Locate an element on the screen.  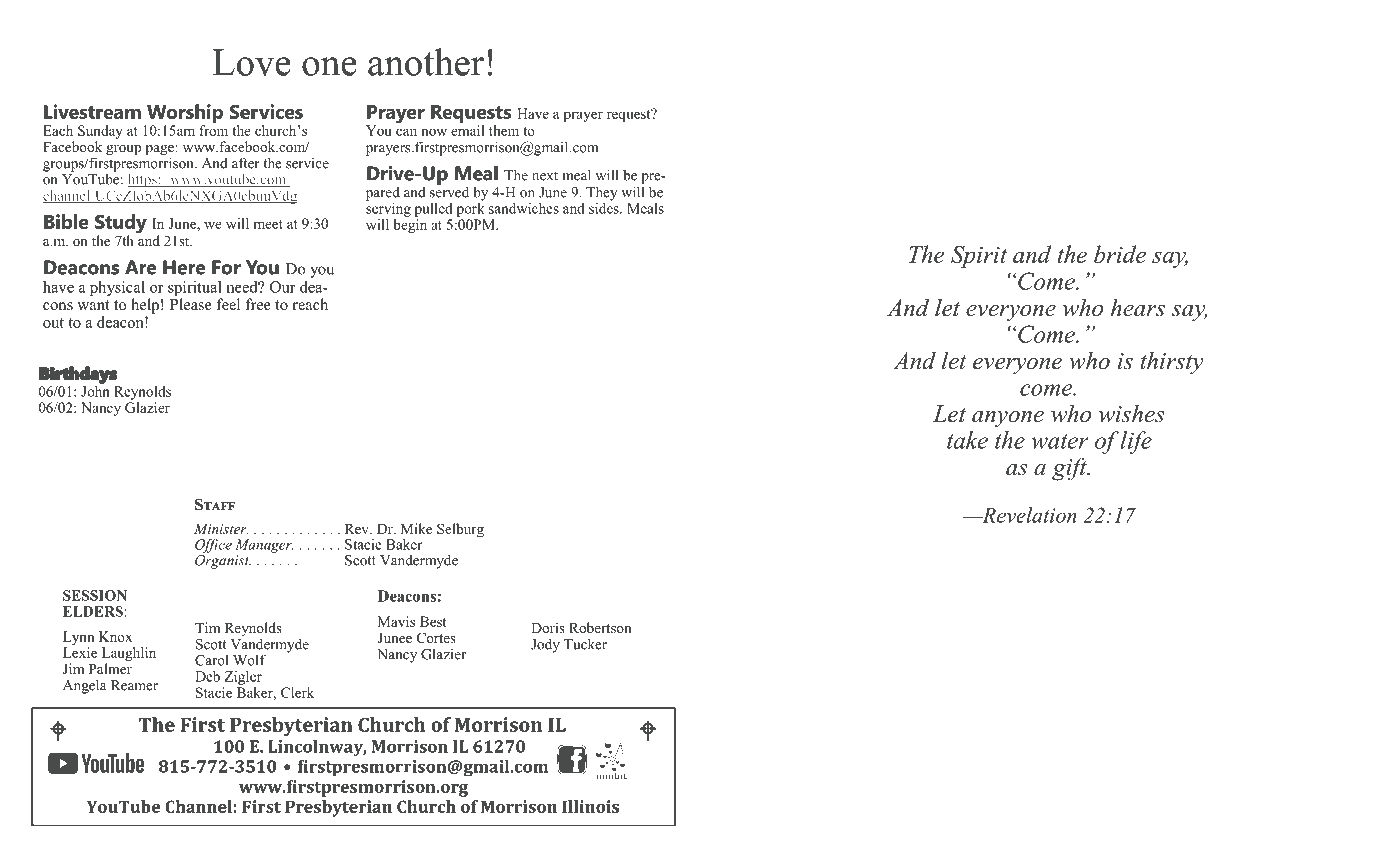
another is located at coordinates (426, 62).
